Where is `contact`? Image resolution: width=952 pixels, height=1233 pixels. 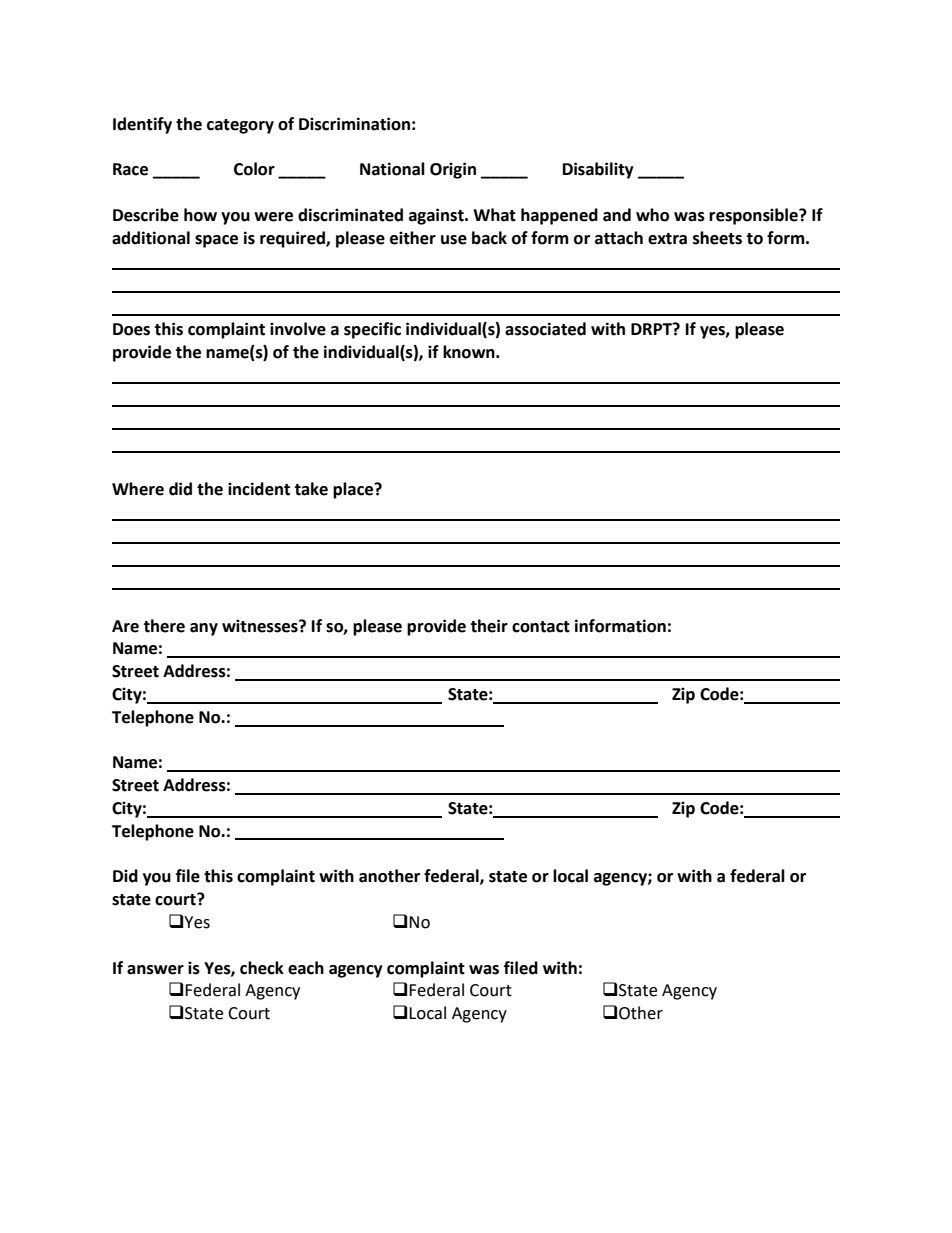
contact is located at coordinates (541, 627).
